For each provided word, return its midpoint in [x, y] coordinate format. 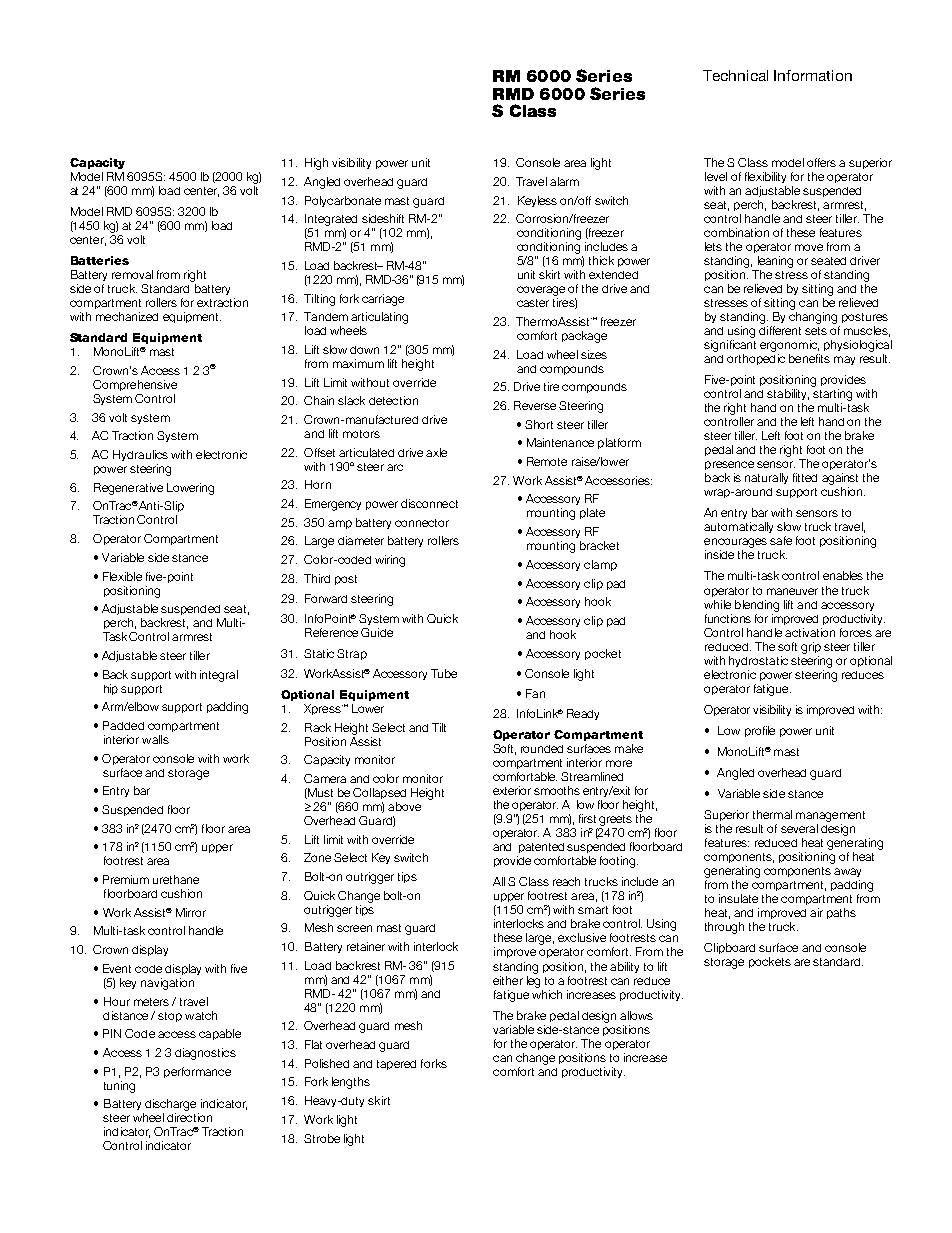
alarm [564, 181]
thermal [772, 814]
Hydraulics [140, 455]
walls [155, 739]
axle [436, 452]
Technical [735, 75]
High [316, 164]
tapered [396, 1065]
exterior [512, 790]
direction [189, 1117]
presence [729, 465]
